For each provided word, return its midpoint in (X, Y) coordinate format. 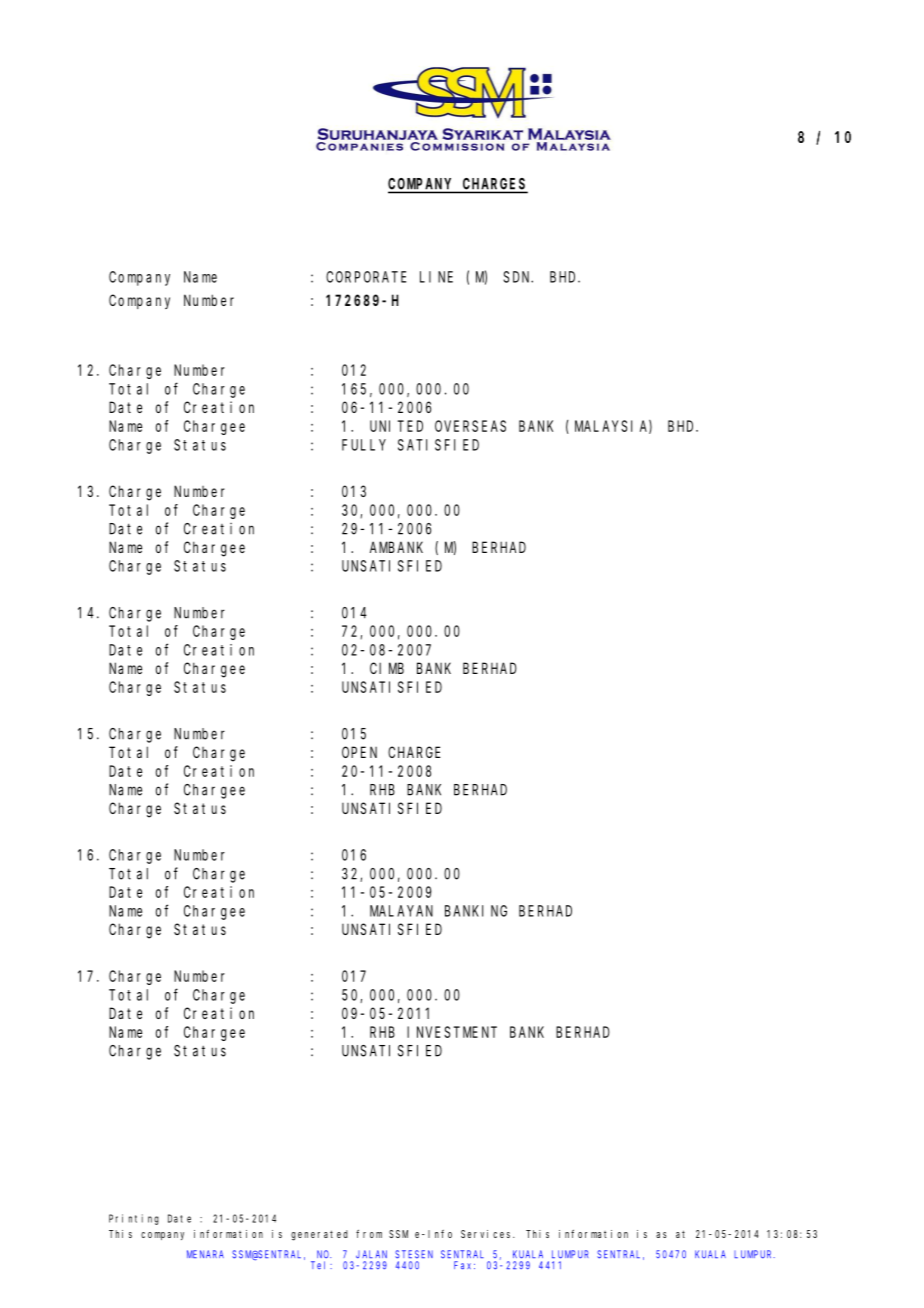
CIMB (387, 668)
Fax (464, 1265)
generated (319, 1235)
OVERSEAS (470, 426)
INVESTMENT (452, 1032)
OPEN (359, 752)
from (369, 1234)
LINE (436, 277)
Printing (134, 1219)
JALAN (371, 1254)
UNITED (396, 426)
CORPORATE (366, 277)
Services (487, 1234)
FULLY (364, 445)
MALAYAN (401, 911)
